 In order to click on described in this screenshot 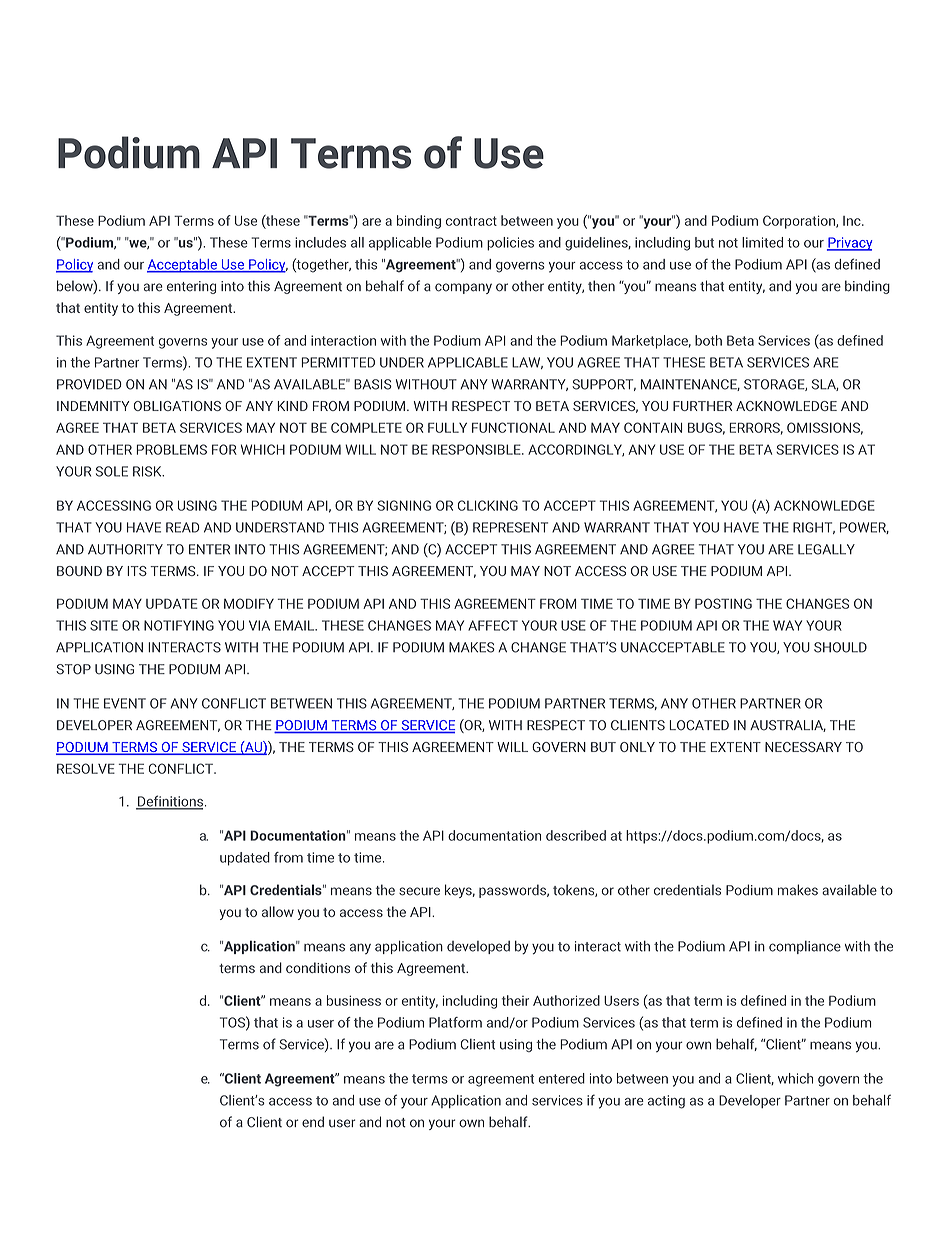, I will do `click(576, 835)`.
